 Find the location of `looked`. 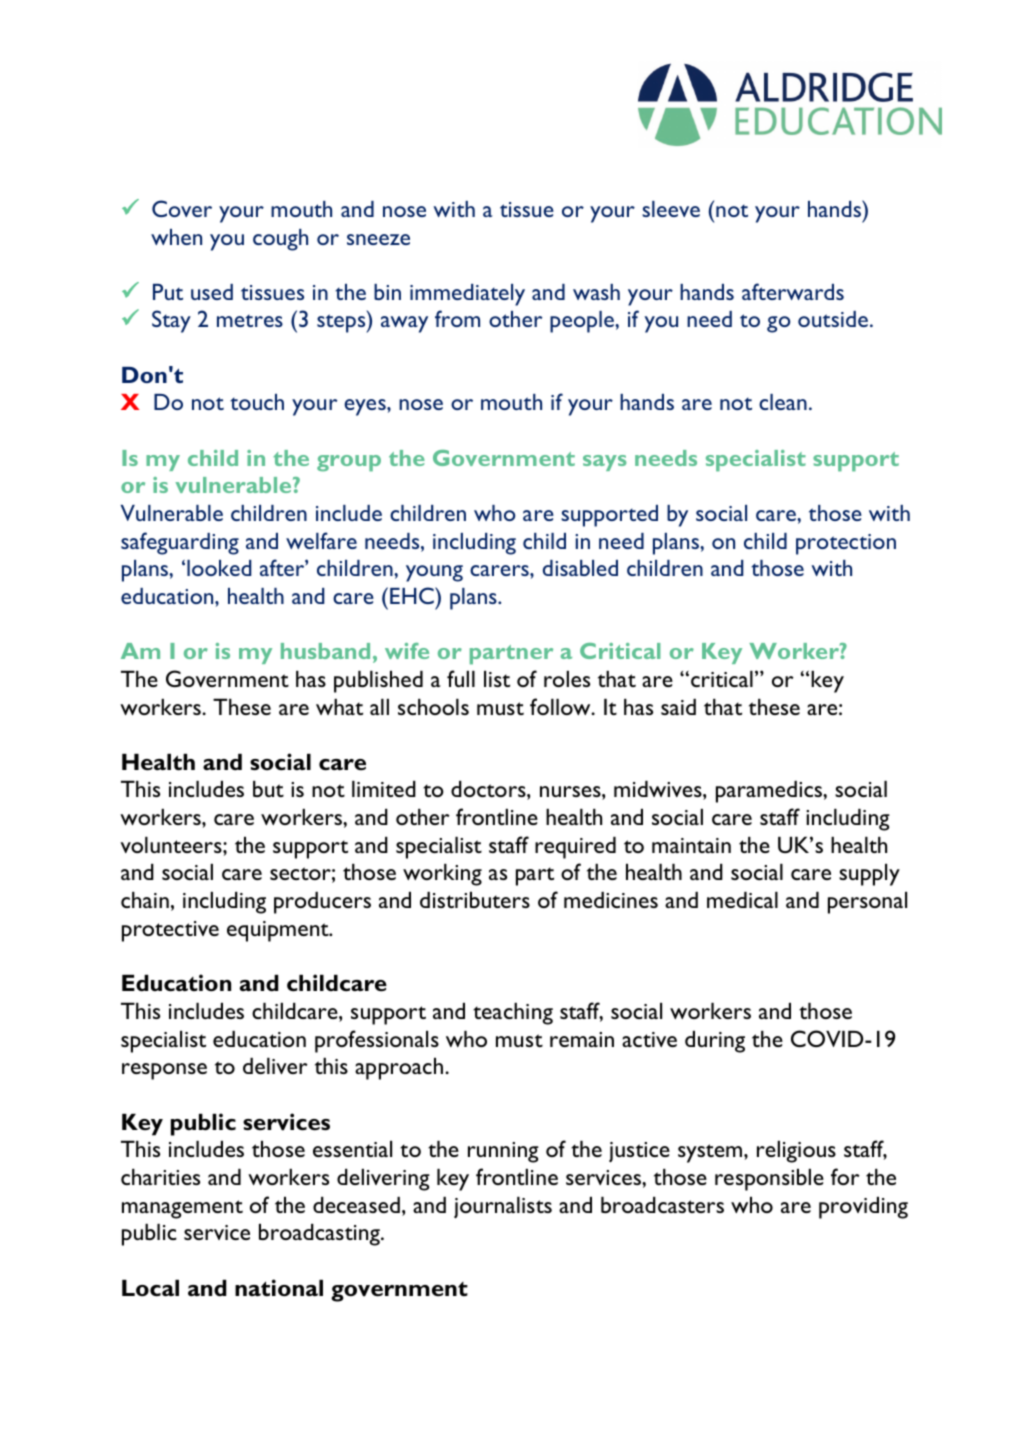

looked is located at coordinates (219, 568).
